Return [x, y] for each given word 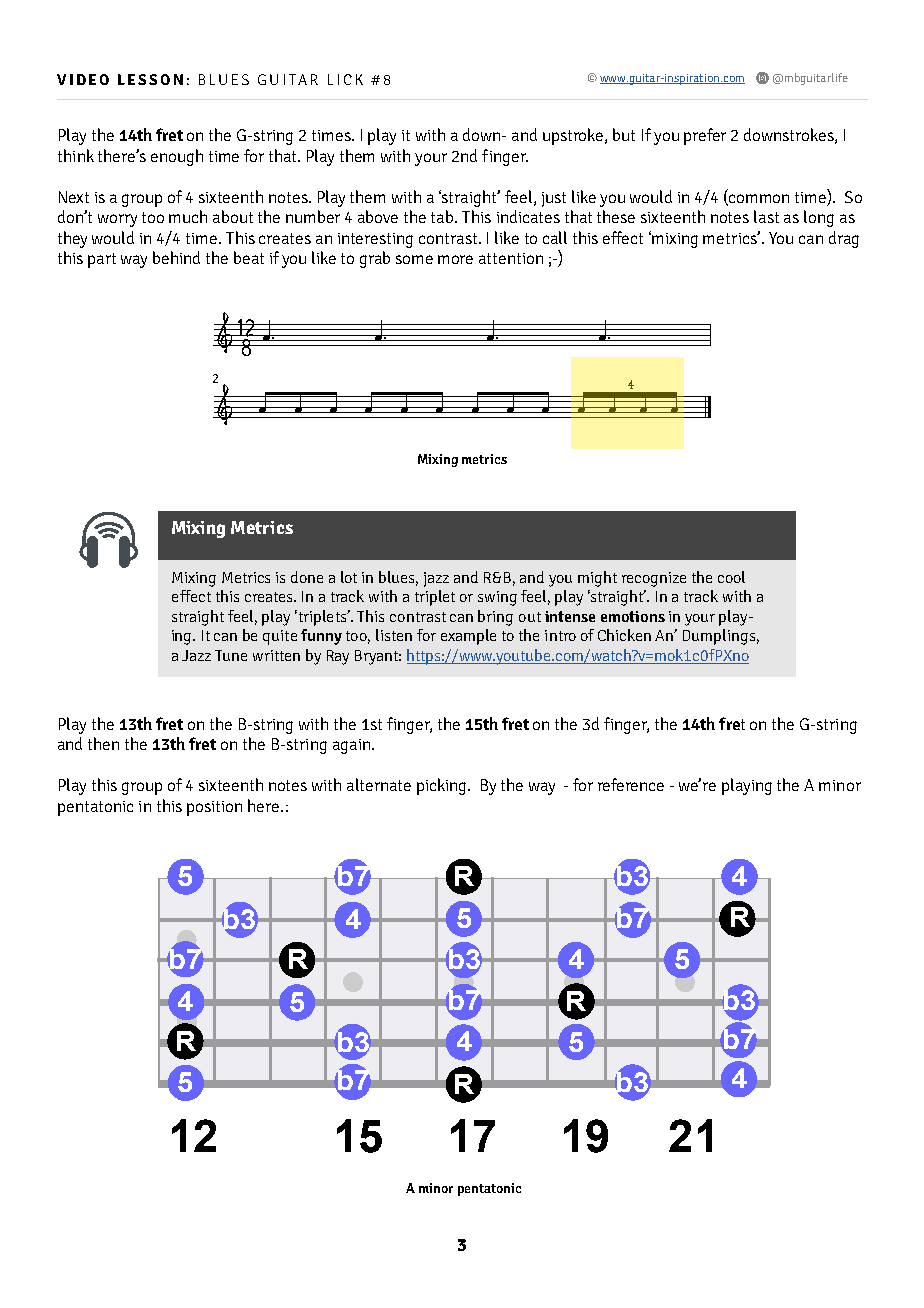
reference [631, 784]
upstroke [574, 136]
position [214, 808]
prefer [705, 136]
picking [443, 786]
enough [177, 157]
